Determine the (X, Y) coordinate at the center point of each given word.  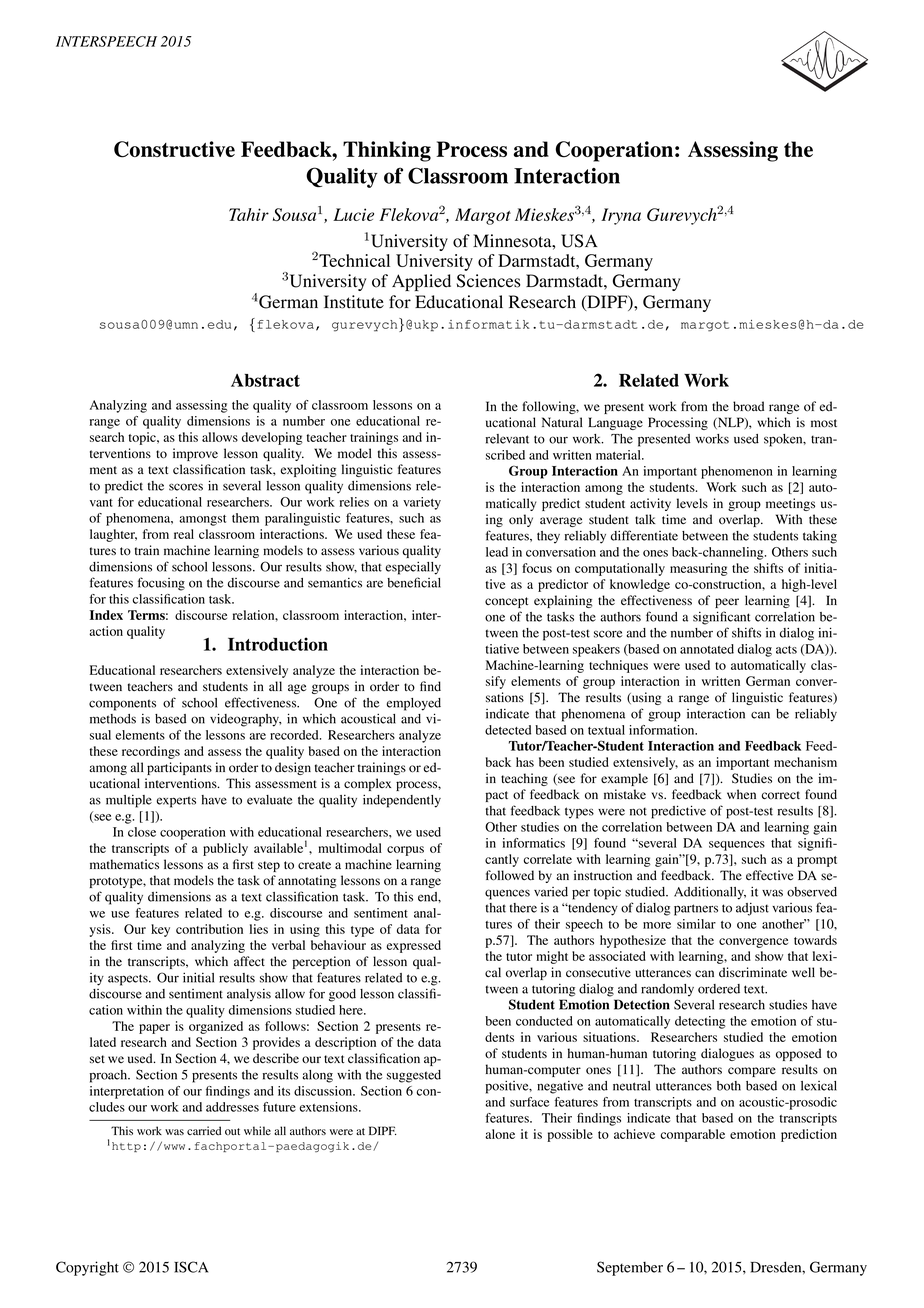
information (663, 730)
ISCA (191, 1267)
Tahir (249, 214)
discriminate (753, 972)
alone (500, 1134)
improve (195, 454)
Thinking (387, 151)
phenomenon (737, 472)
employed (413, 704)
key (160, 930)
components (122, 705)
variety (422, 503)
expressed (413, 946)
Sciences (488, 281)
